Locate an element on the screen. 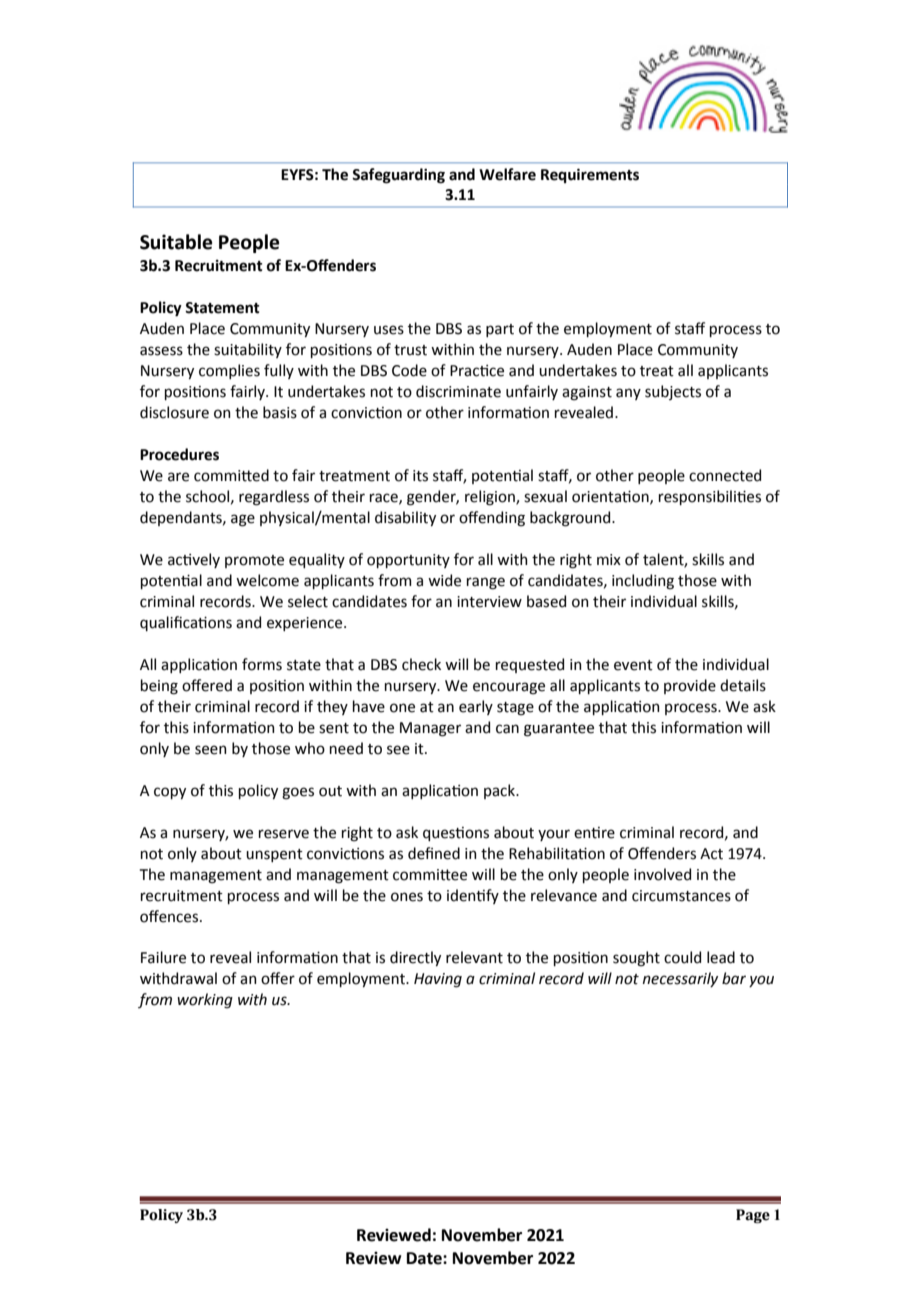 This screenshot has height=1308, width=924. Having is located at coordinates (438, 980).
